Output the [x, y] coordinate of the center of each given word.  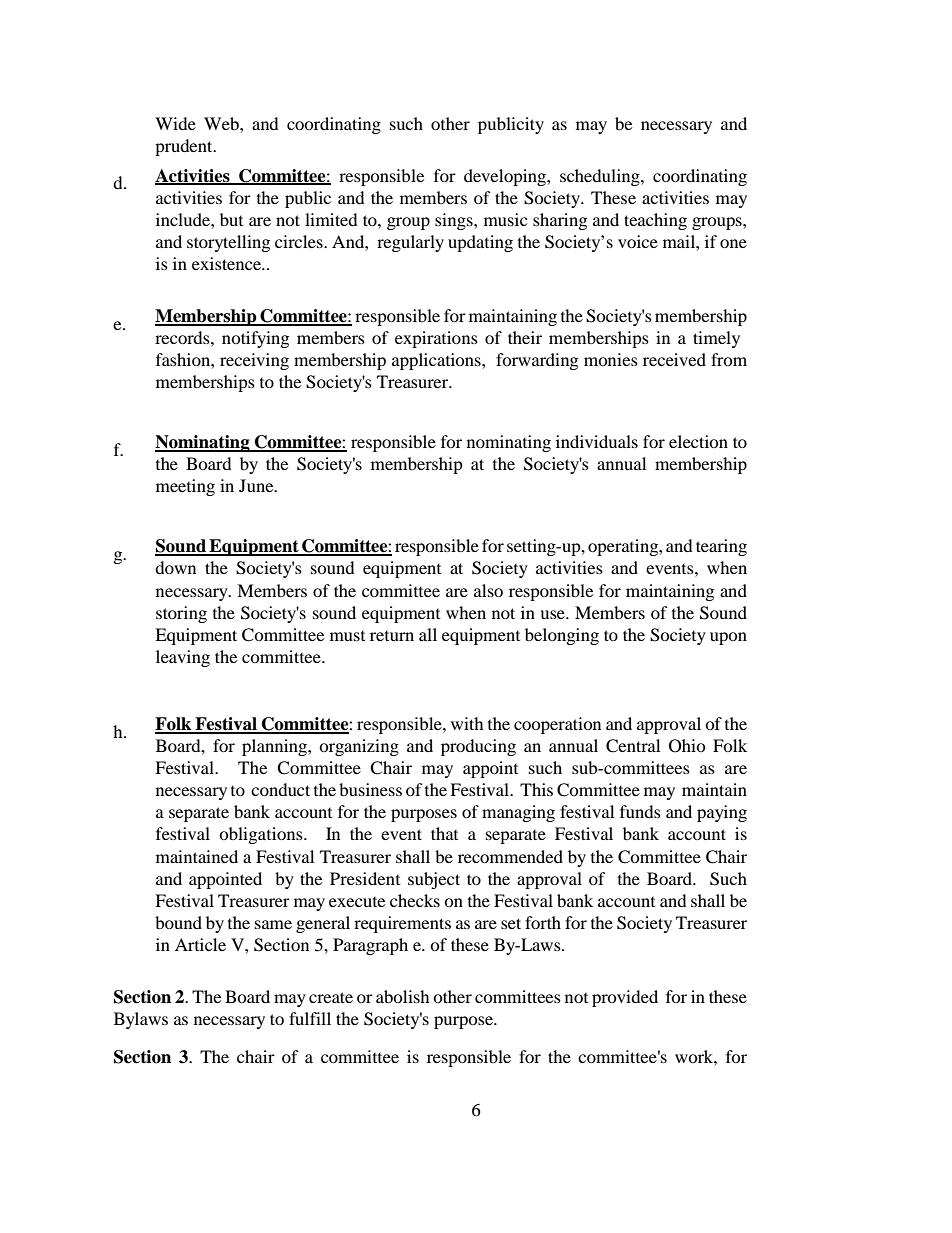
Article [200, 944]
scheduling [601, 177]
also [488, 590]
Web [222, 123]
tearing [721, 547]
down [175, 567]
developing [506, 177]
